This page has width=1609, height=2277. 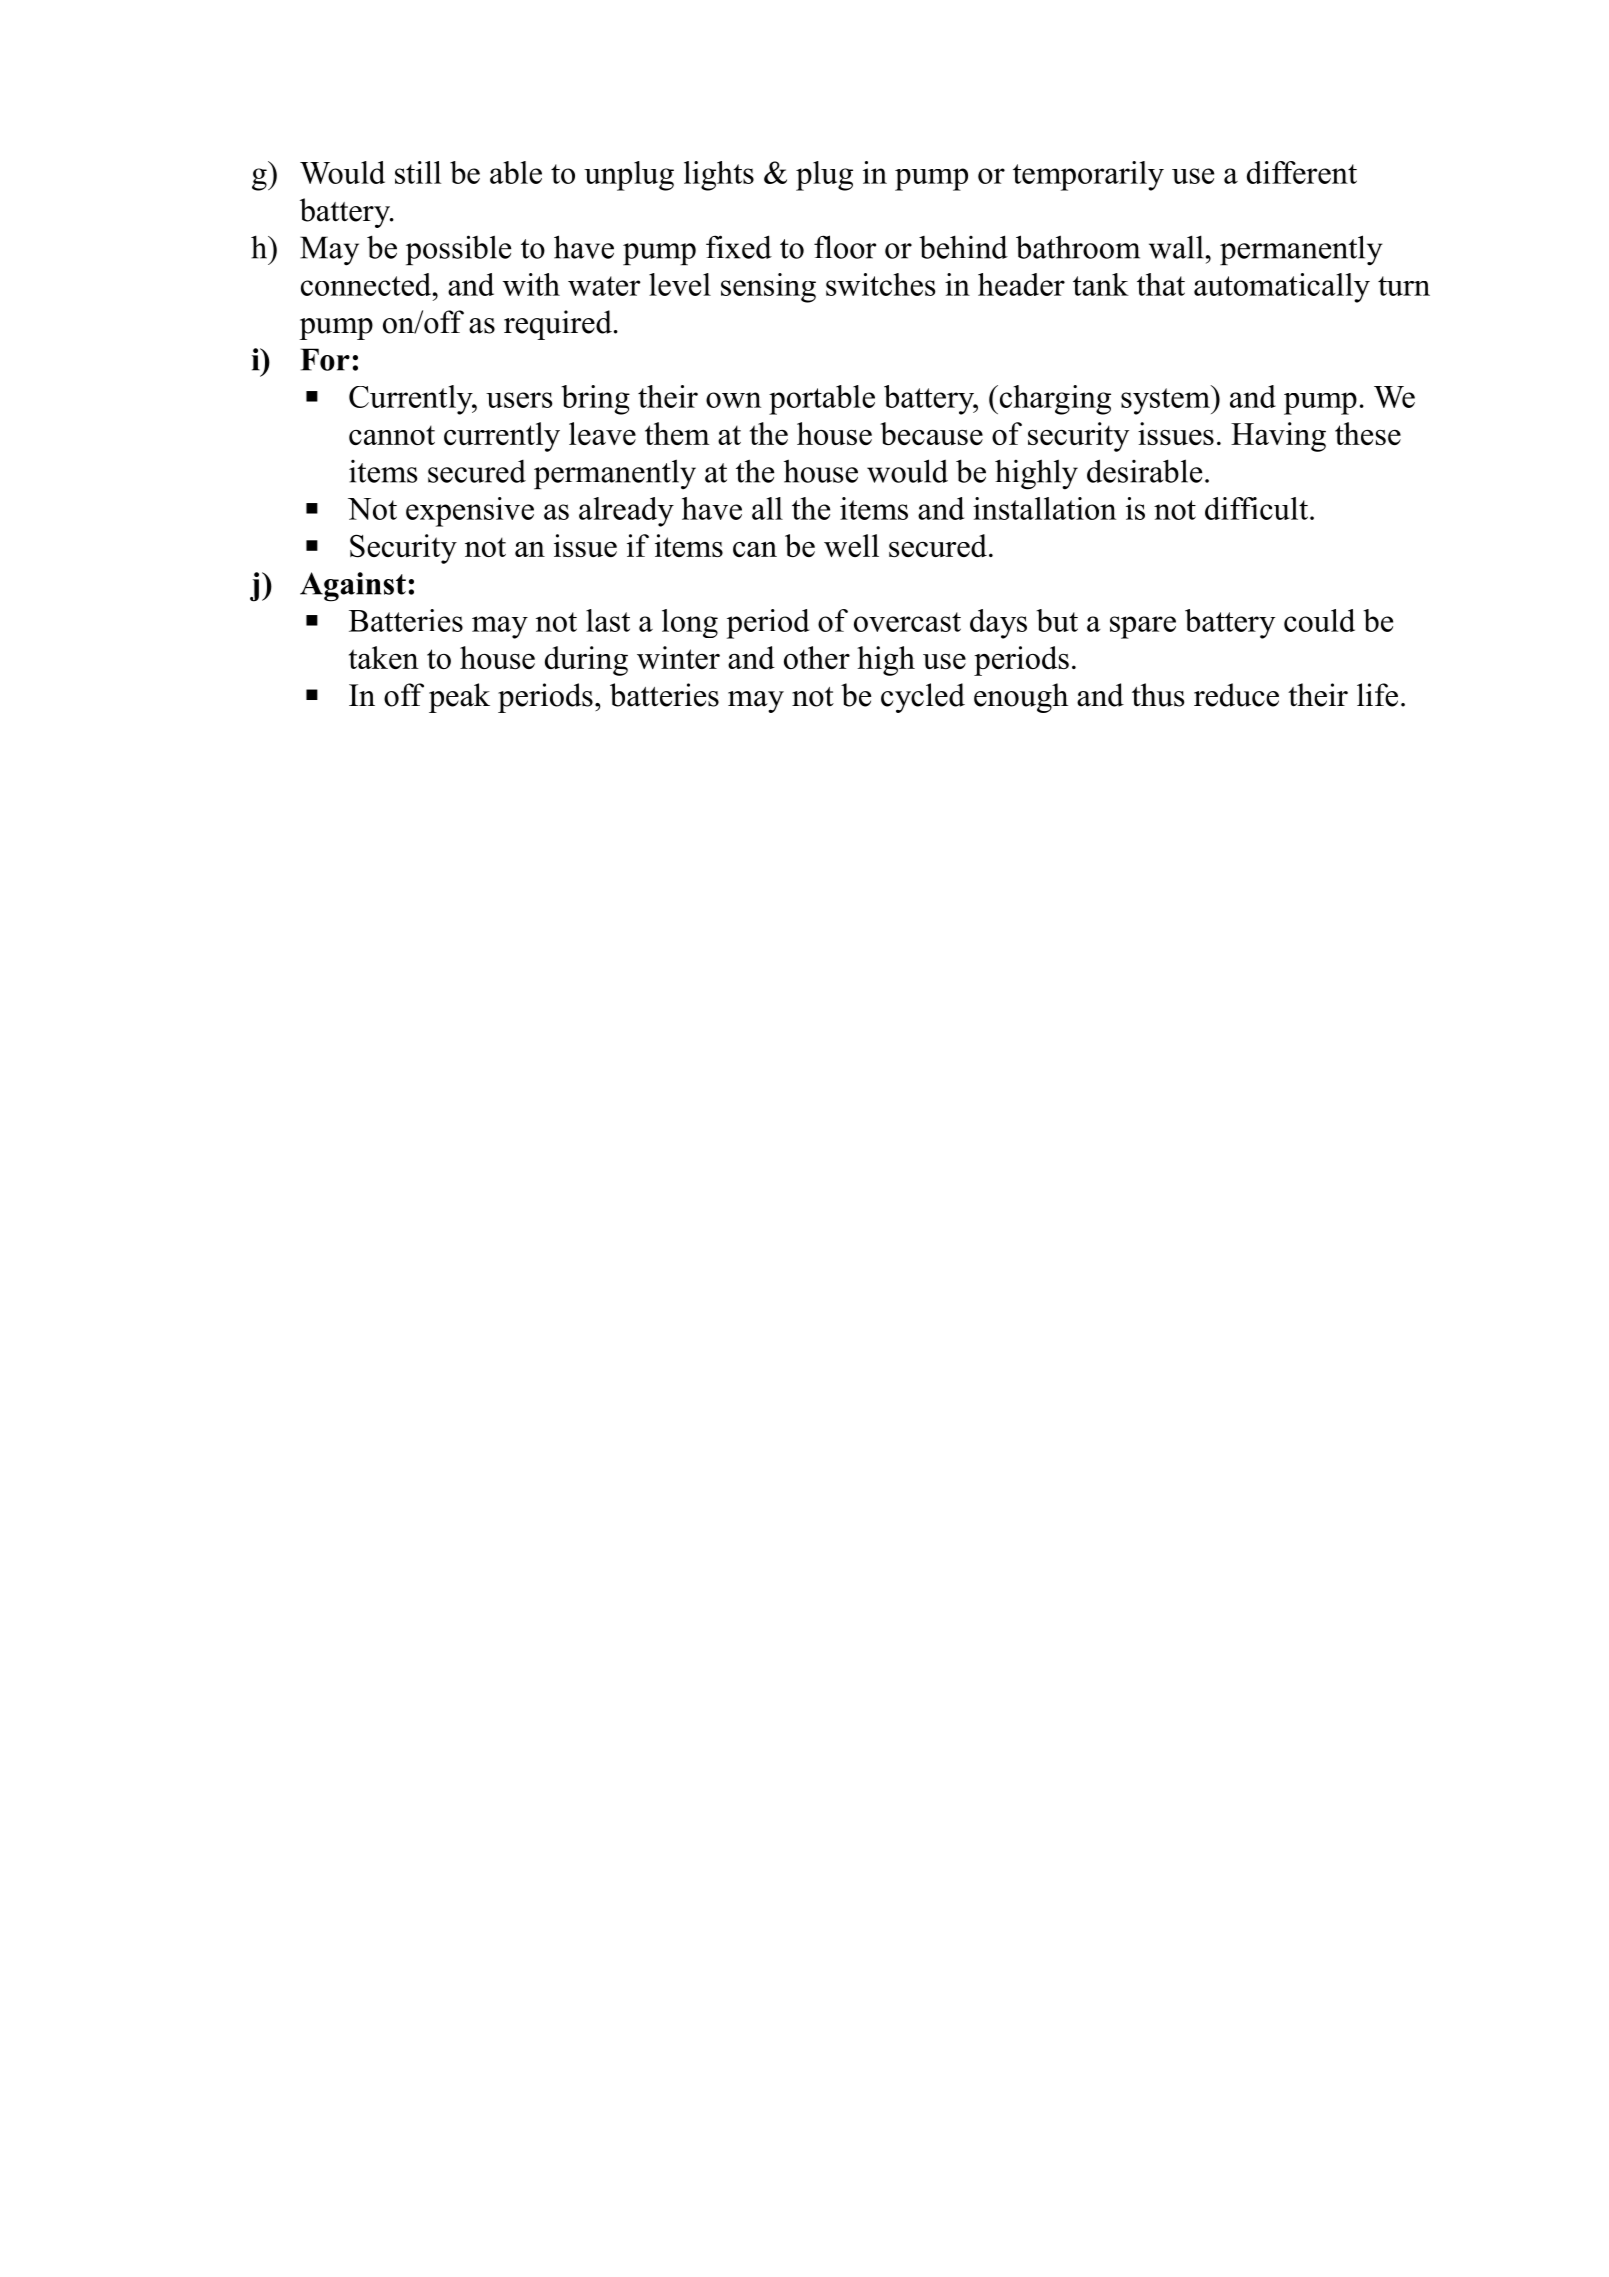 I want to click on cycled, so click(x=923, y=698).
